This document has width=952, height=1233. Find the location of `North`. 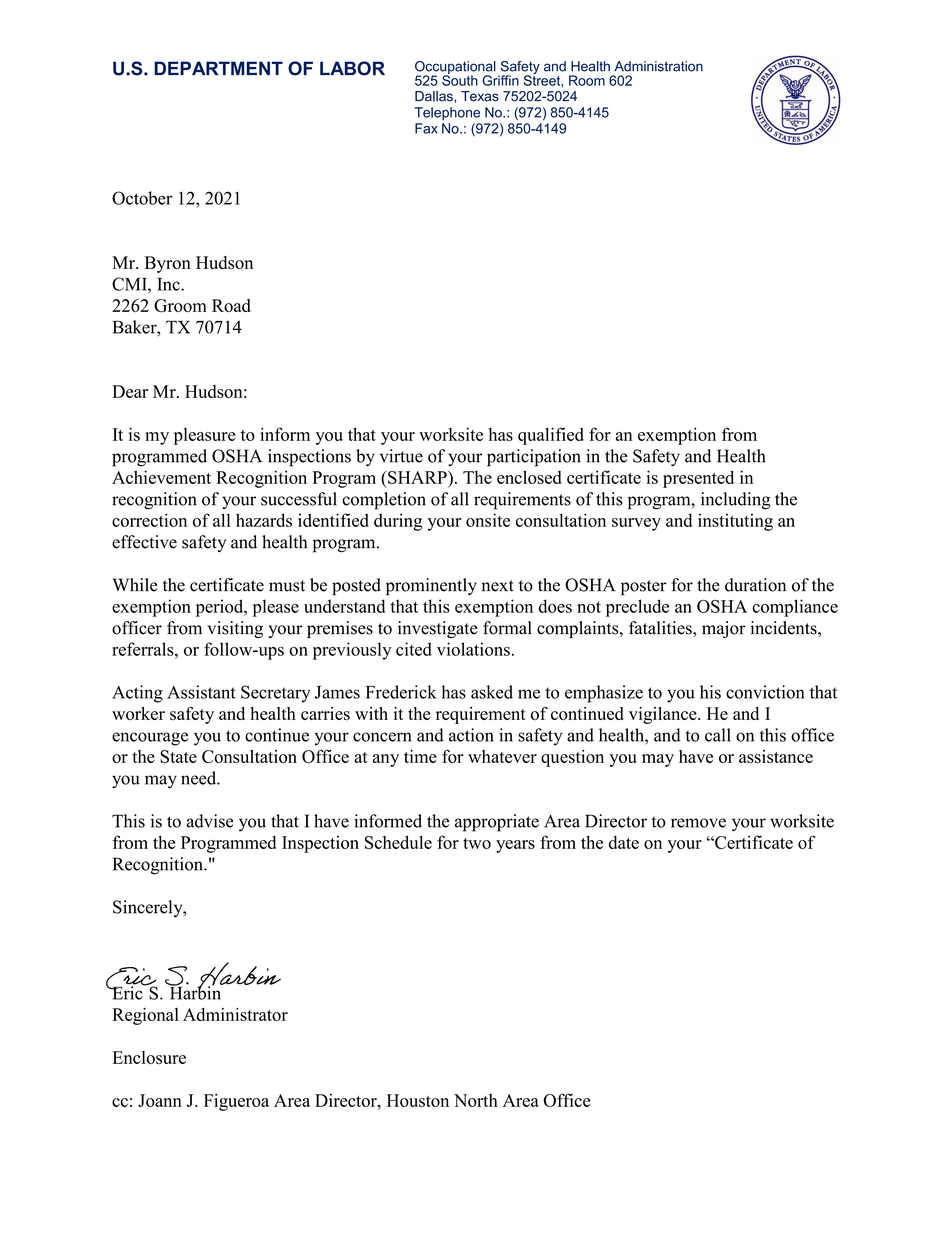

North is located at coordinates (476, 1100).
